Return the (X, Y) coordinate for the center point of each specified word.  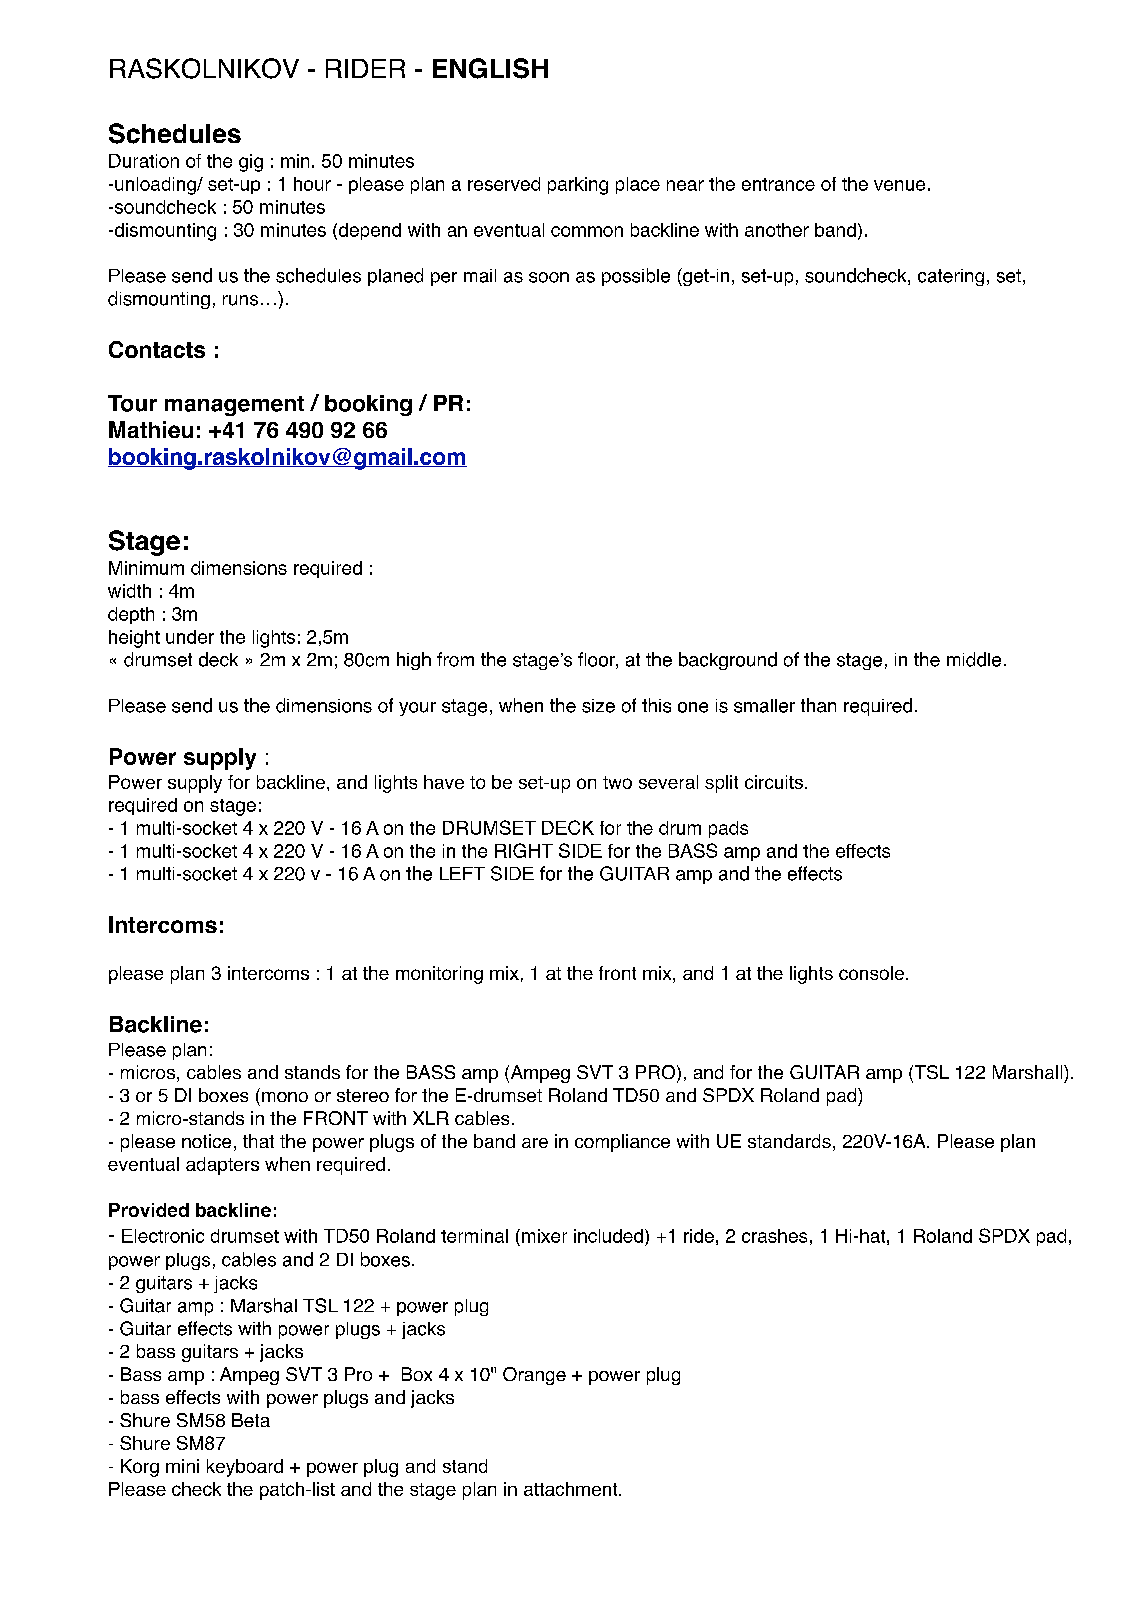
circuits (774, 782)
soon (549, 277)
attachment (572, 1489)
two (617, 782)
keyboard (245, 1468)
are (535, 1143)
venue (899, 185)
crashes (774, 1236)
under (190, 637)
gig (251, 163)
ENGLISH (490, 68)
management (234, 406)
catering (951, 277)
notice (206, 1141)
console (871, 973)
